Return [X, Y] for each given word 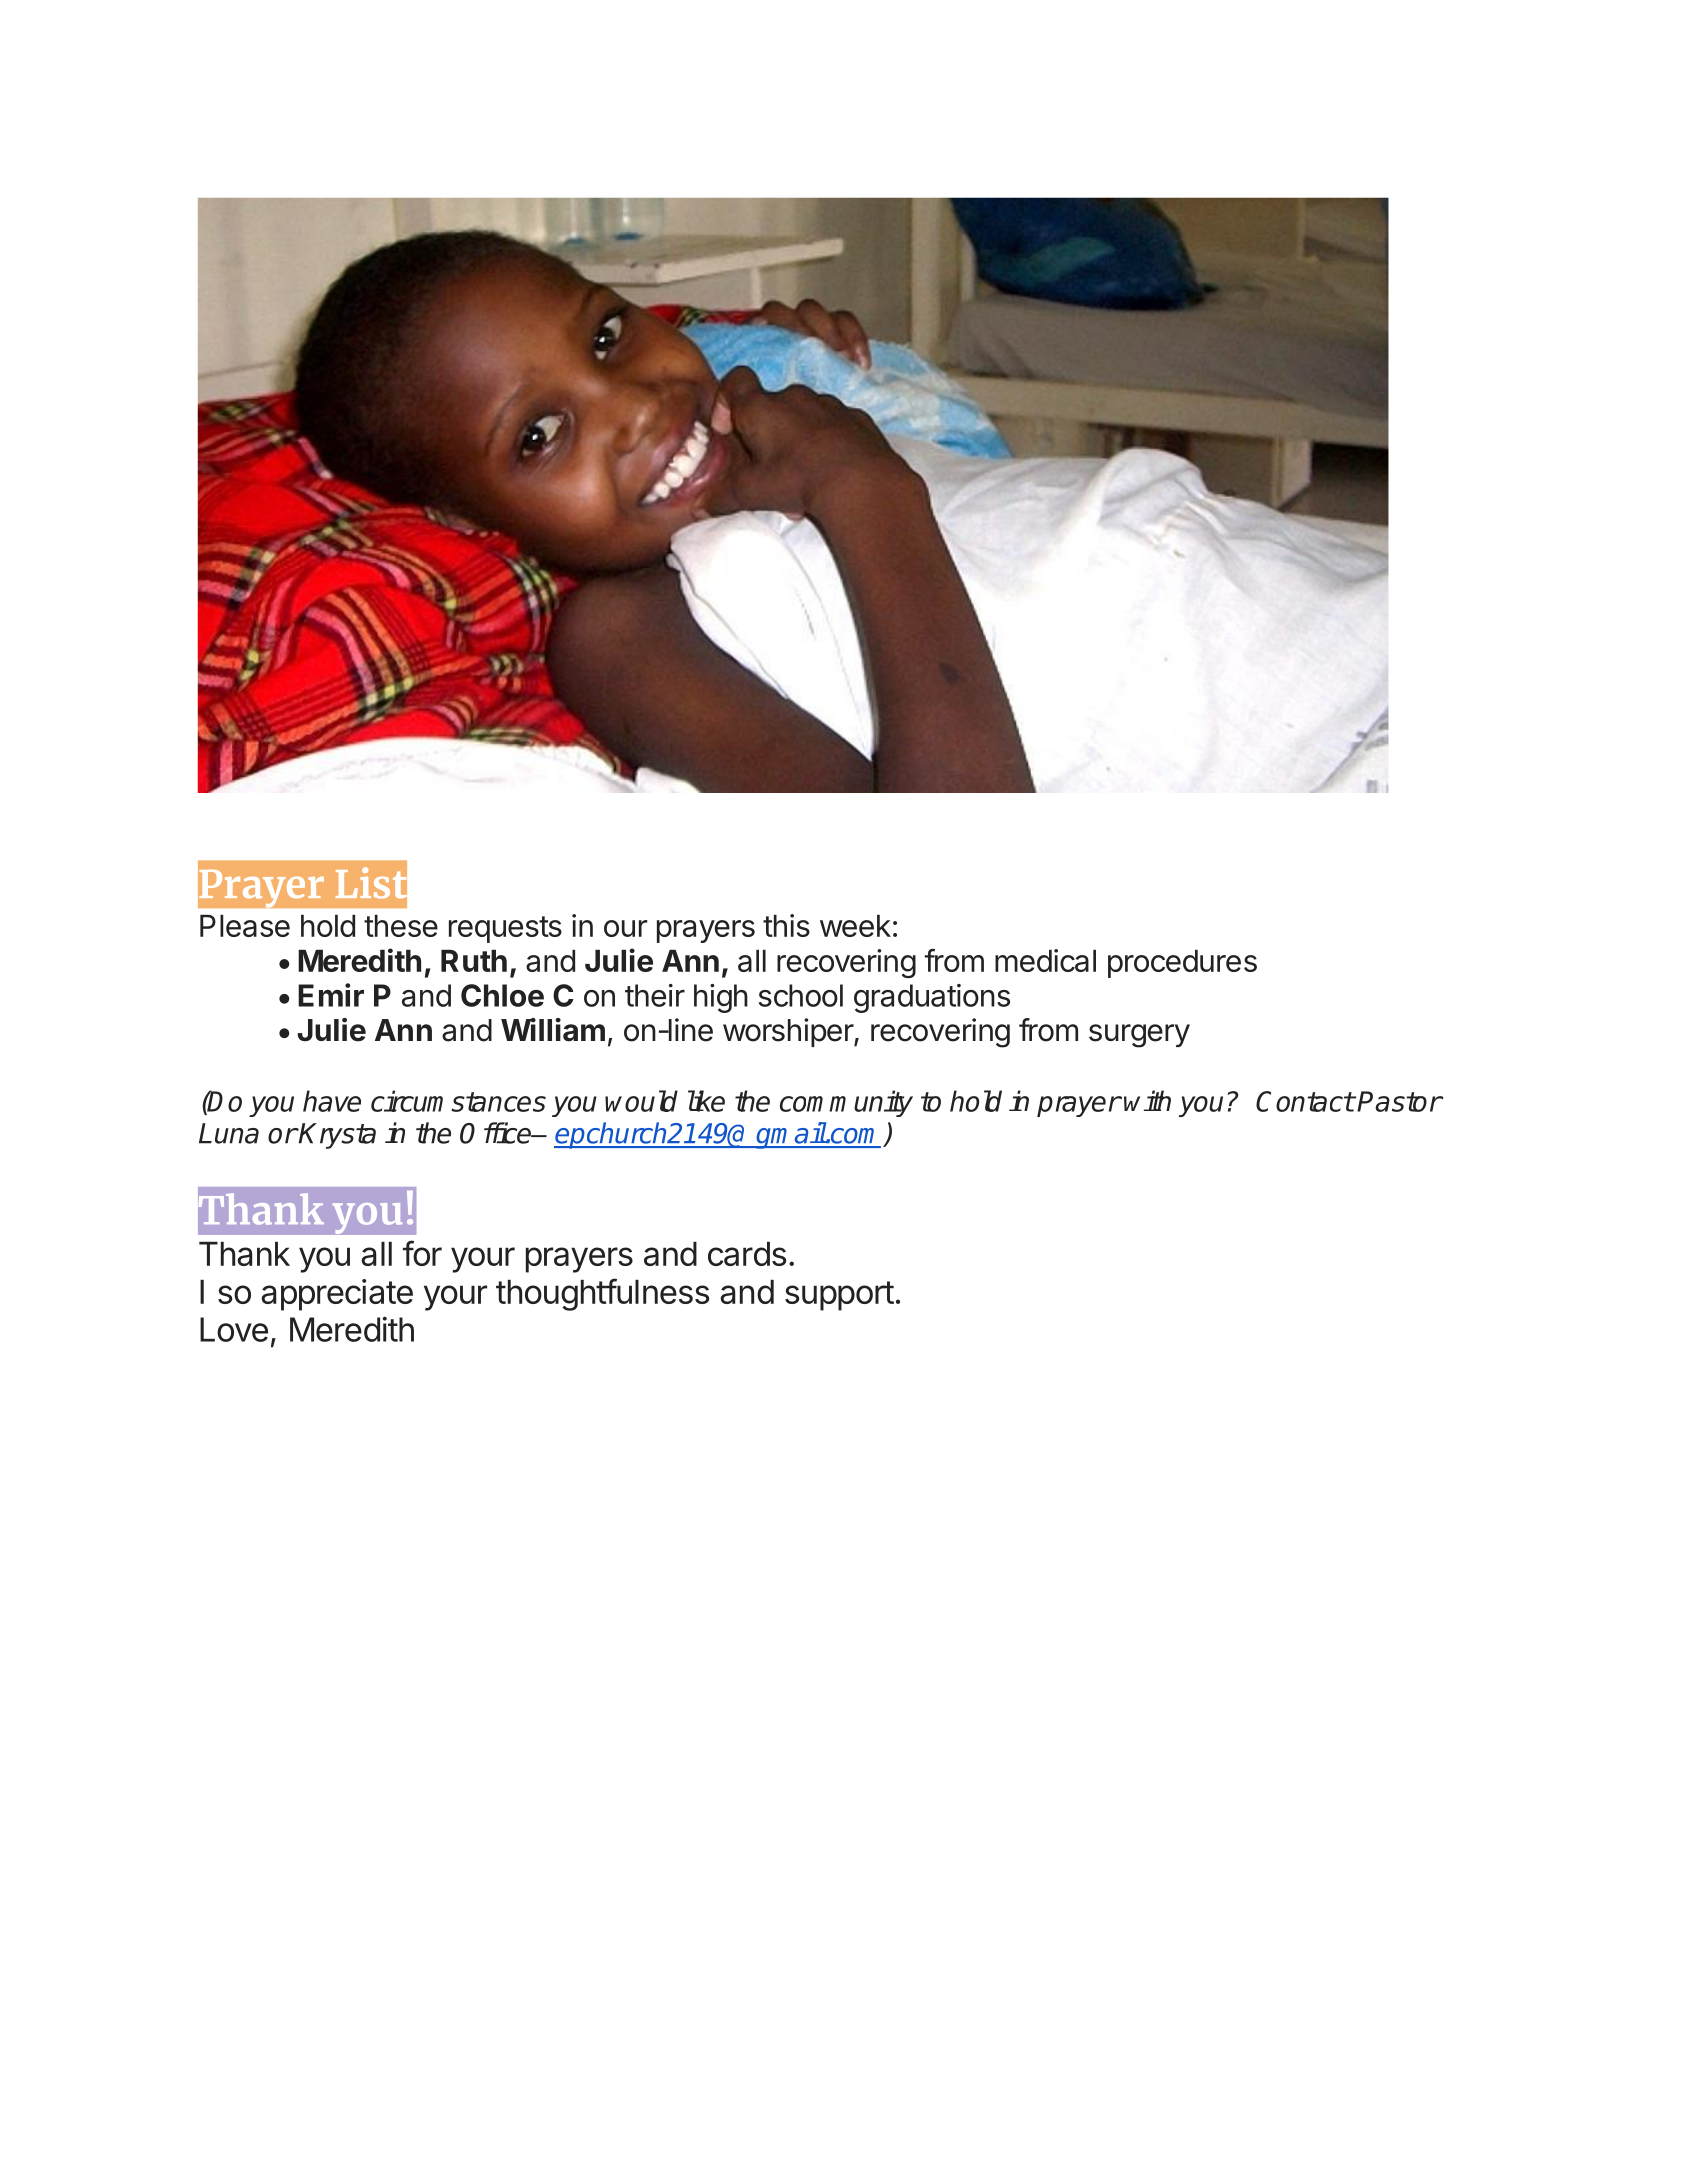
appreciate [337, 1295]
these [401, 926]
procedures [1182, 964]
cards [747, 1254]
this [786, 925]
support [839, 1296]
